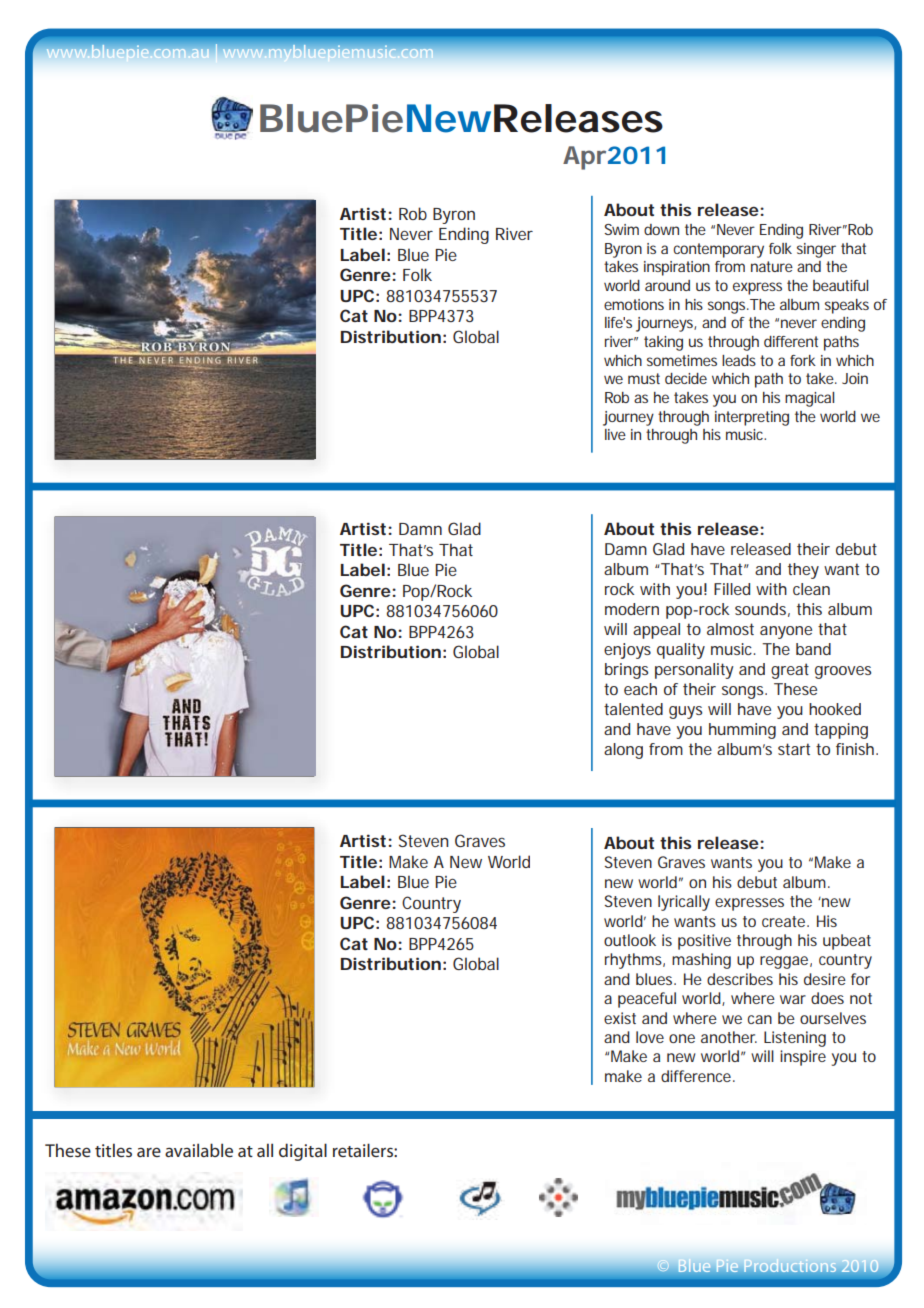 Image resolution: width=924 pixels, height=1308 pixels. What do you see at coordinates (634, 304) in the screenshot?
I see `emotions` at bounding box center [634, 304].
